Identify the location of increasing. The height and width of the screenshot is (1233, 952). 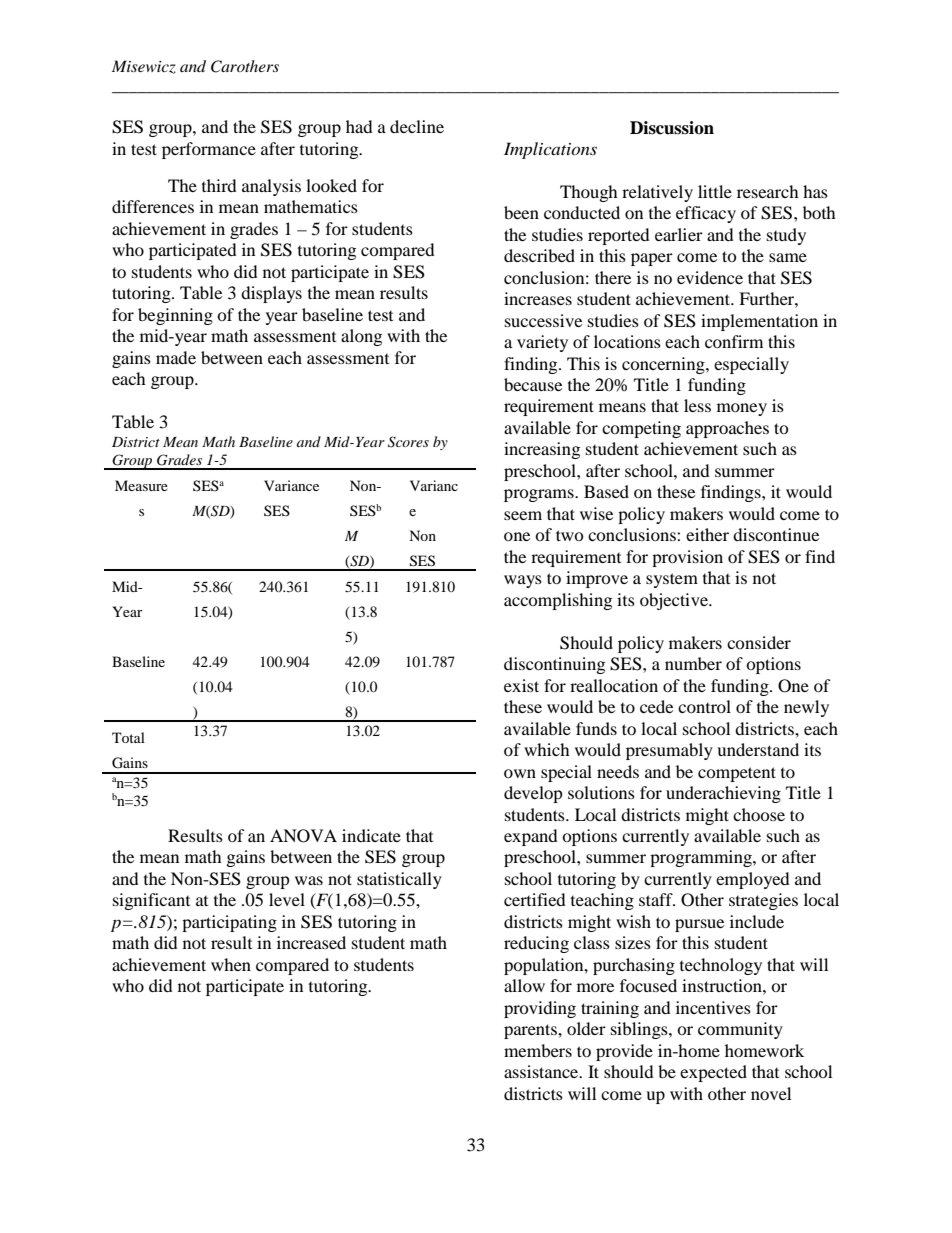
(542, 450).
